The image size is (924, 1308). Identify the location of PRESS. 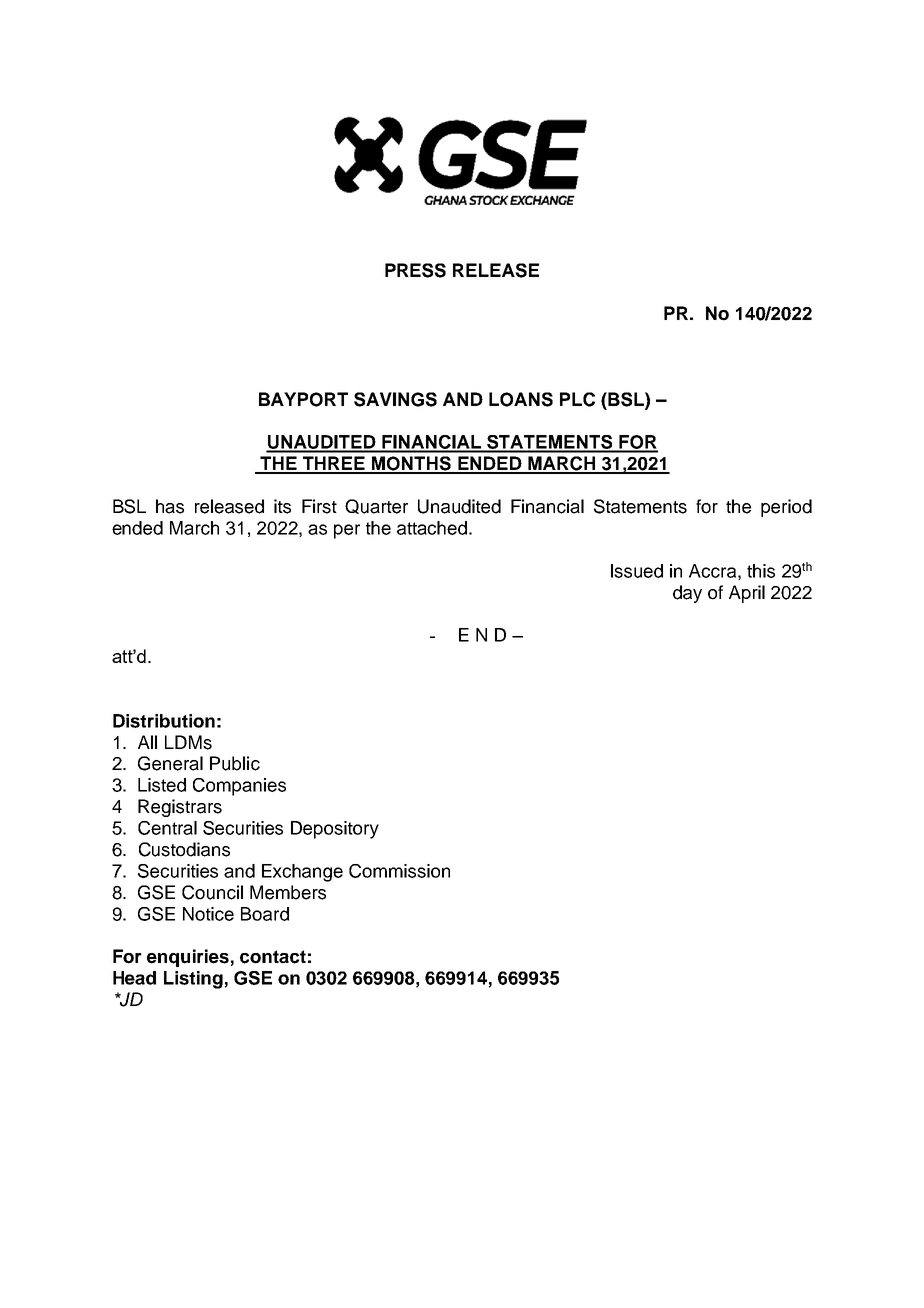
(415, 270).
